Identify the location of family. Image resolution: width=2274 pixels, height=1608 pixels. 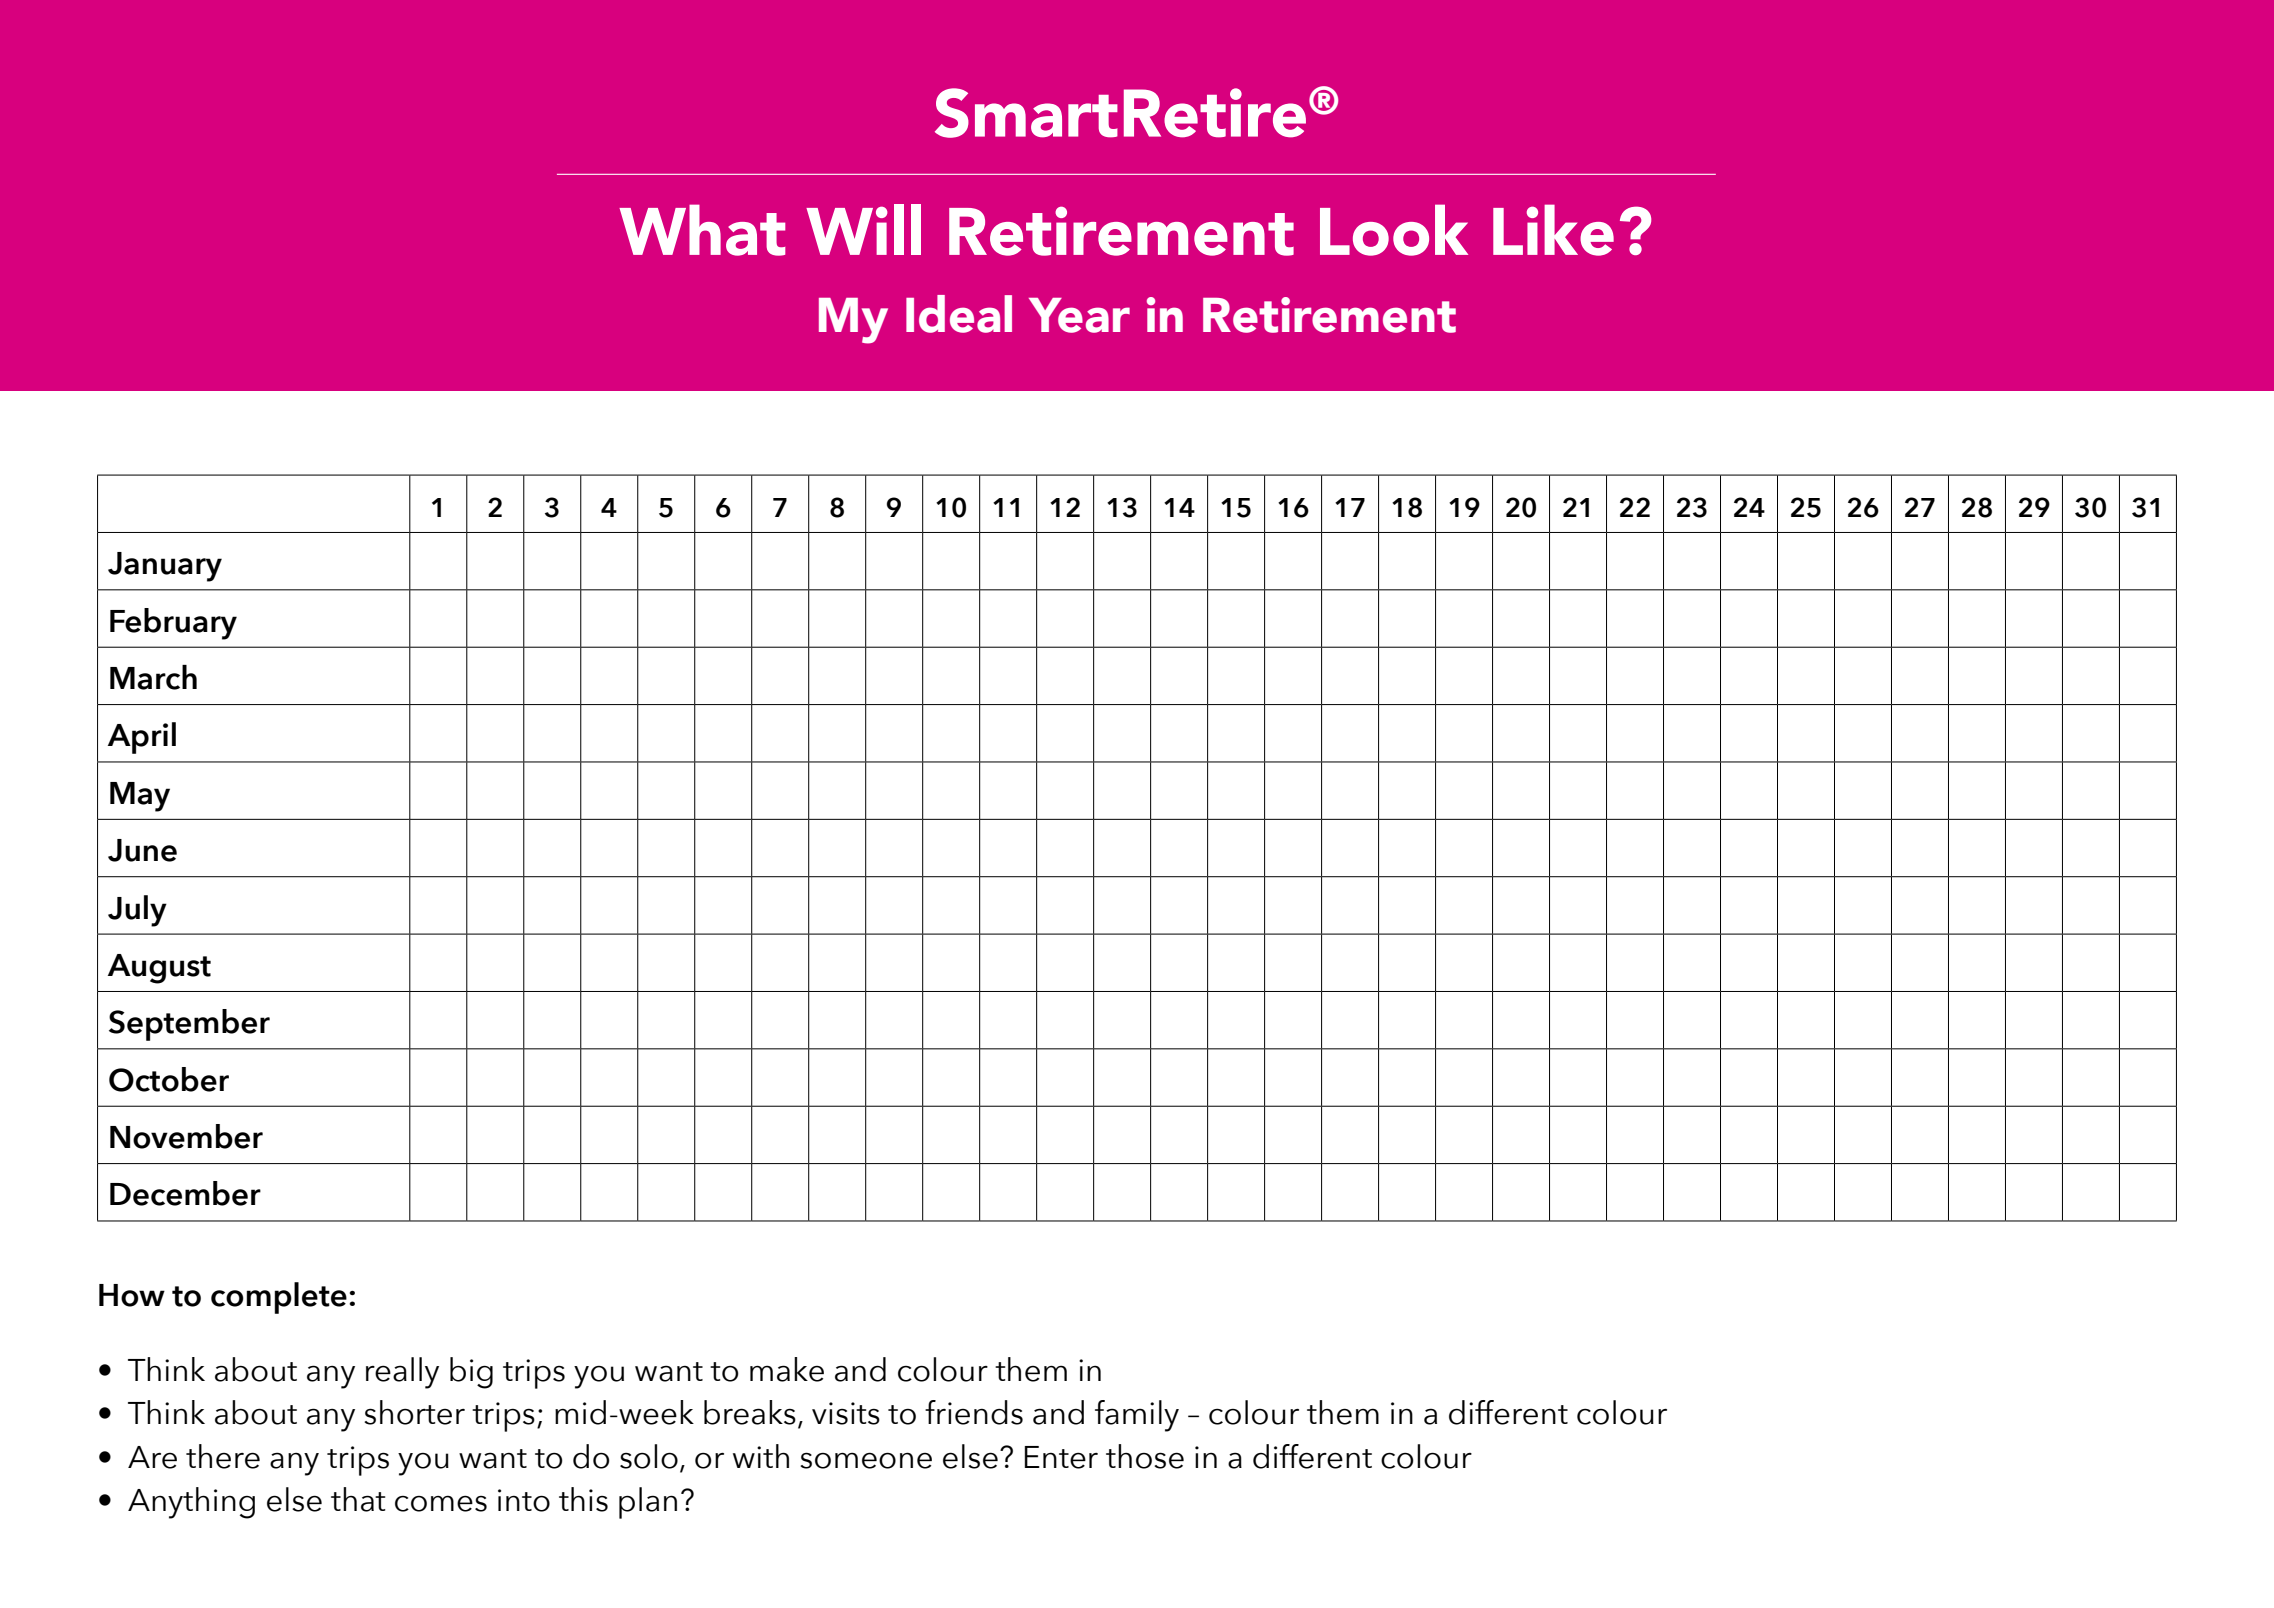
(1137, 1416).
